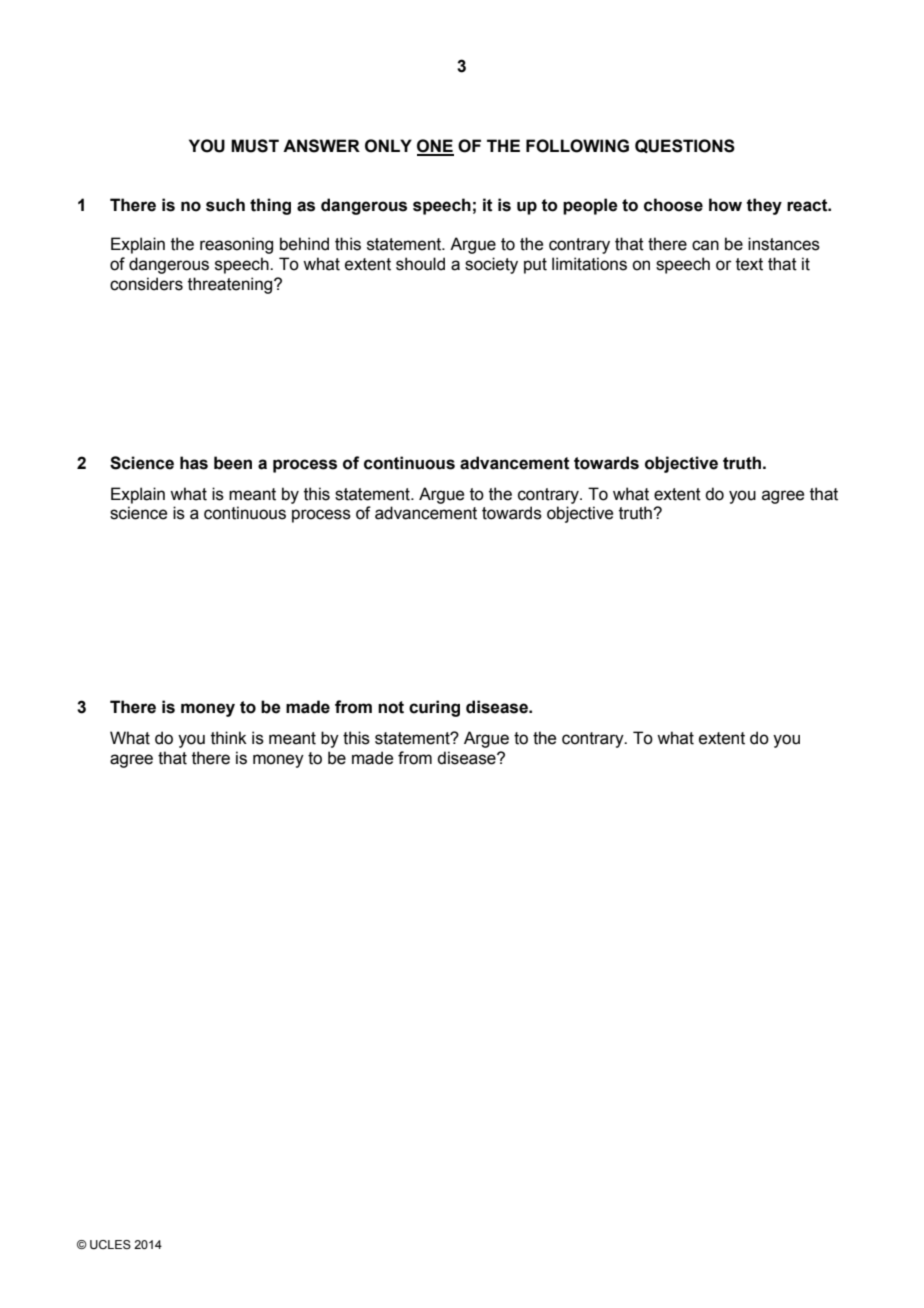 The image size is (924, 1308). I want to click on MUST, so click(255, 146).
